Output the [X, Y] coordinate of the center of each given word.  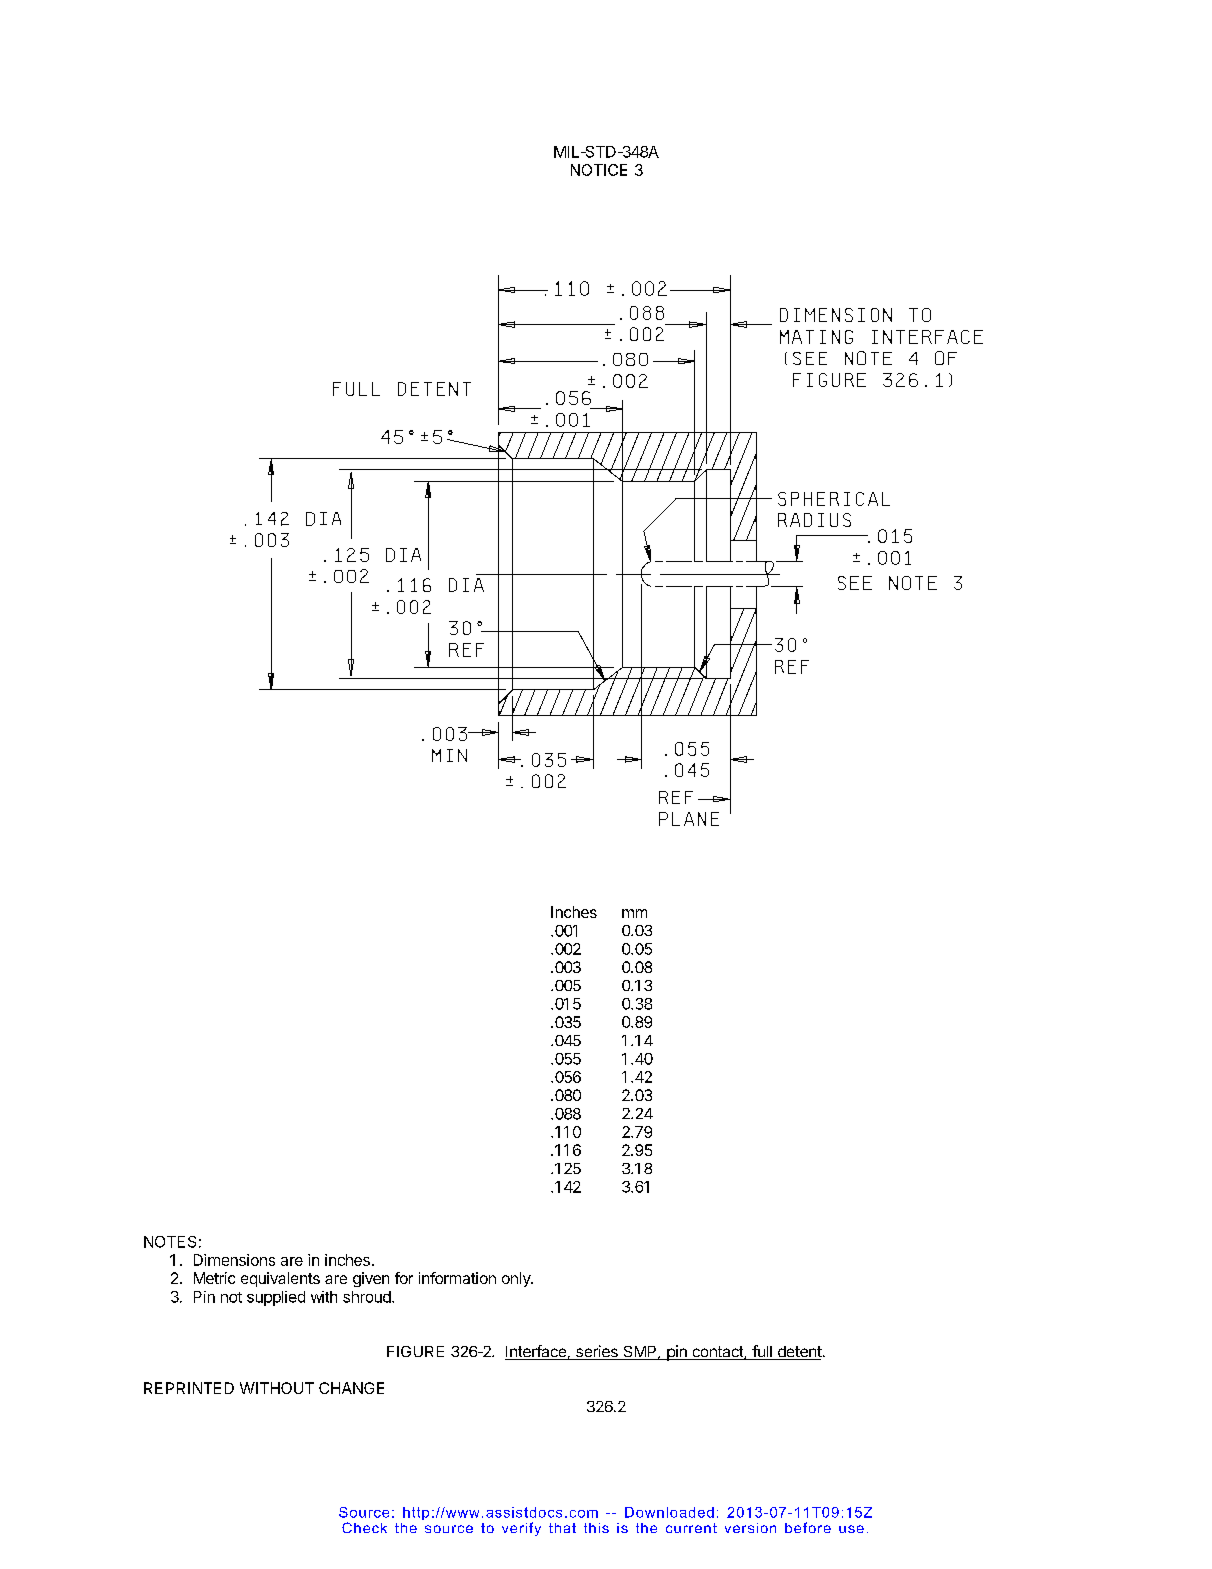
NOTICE [599, 170]
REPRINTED [189, 1388]
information [457, 1278]
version [750, 1528]
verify [521, 1529]
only [517, 1279]
